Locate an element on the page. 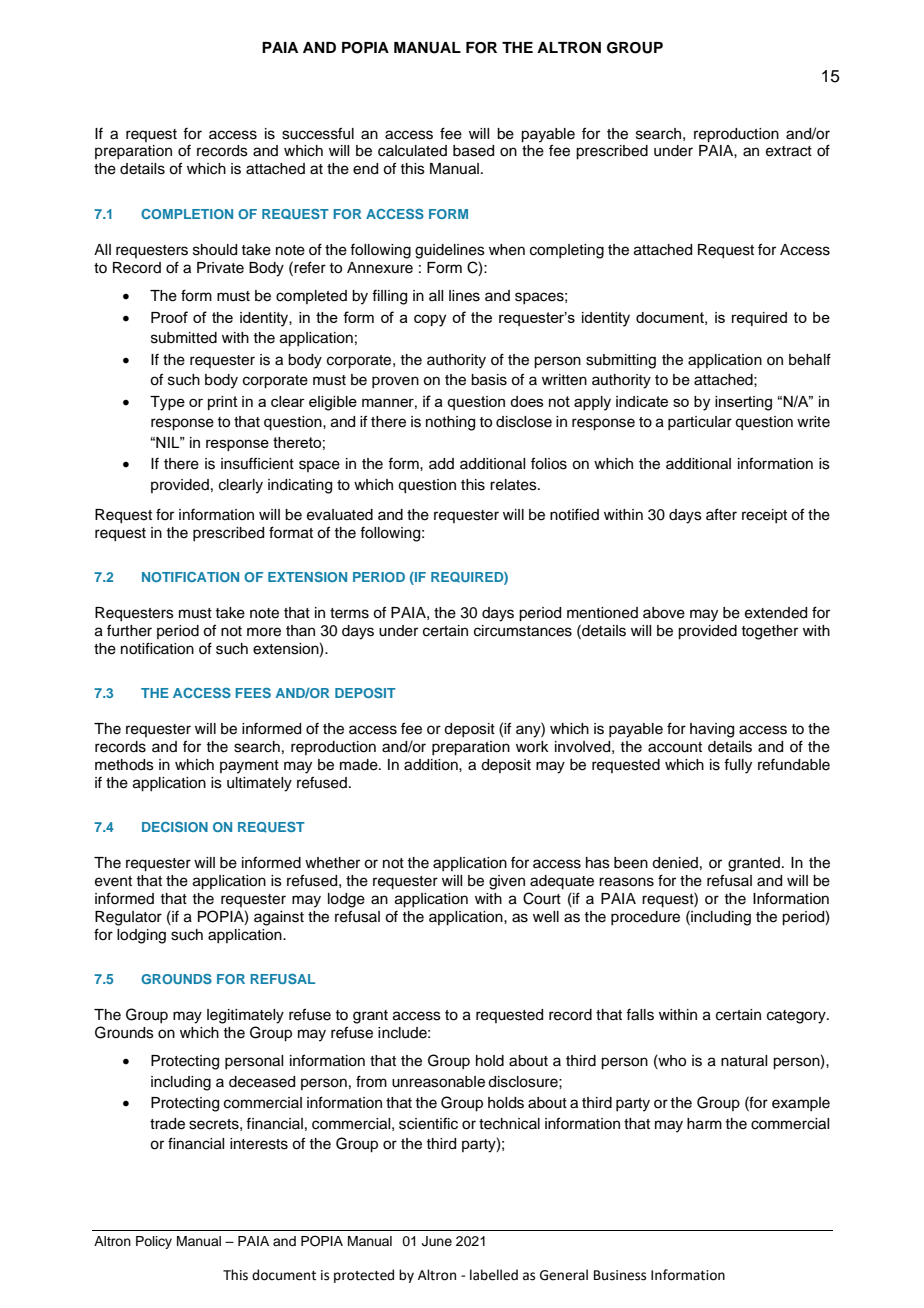  having is located at coordinates (712, 730).
